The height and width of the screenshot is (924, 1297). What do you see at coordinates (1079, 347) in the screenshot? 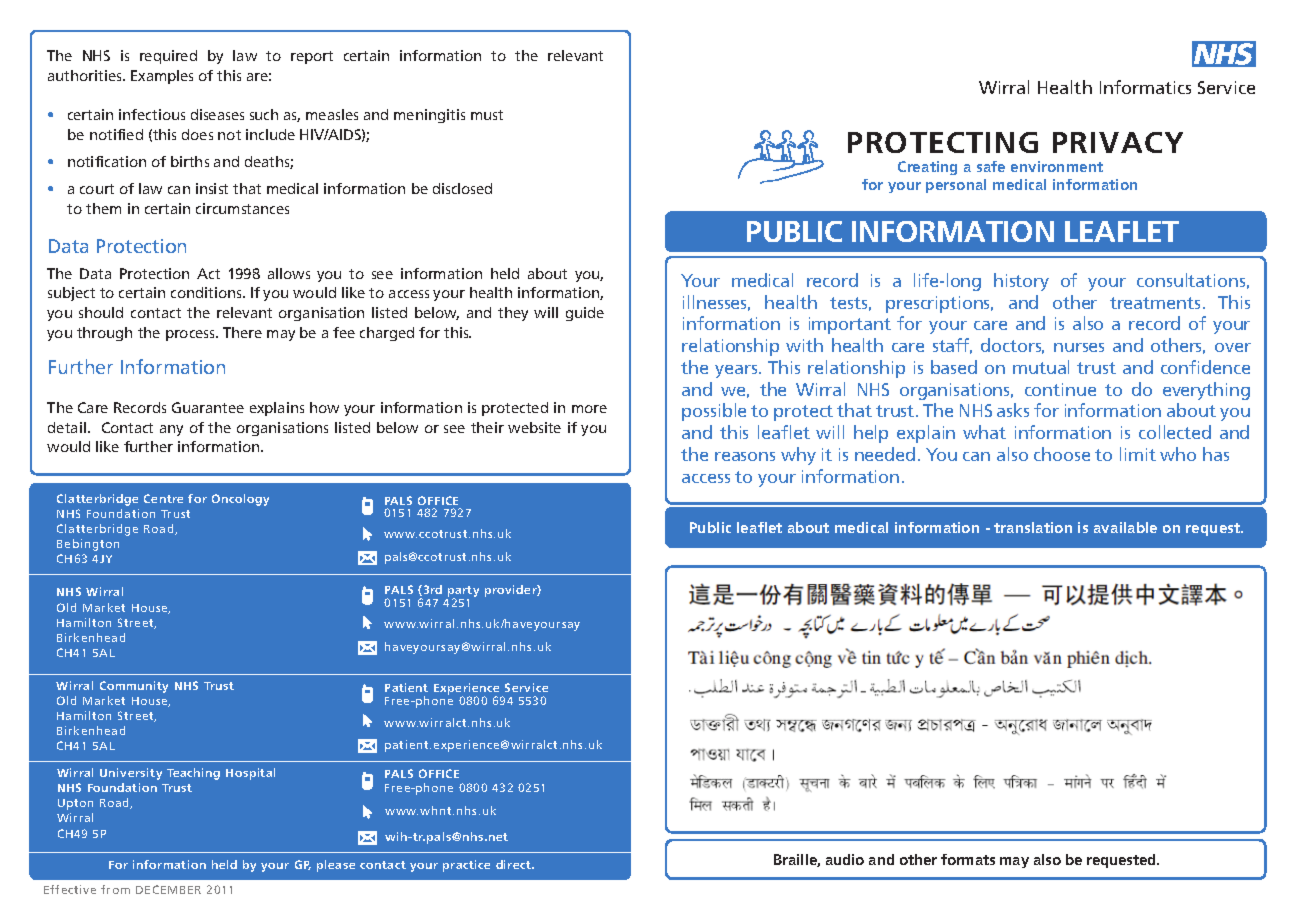
I see `nurses` at bounding box center [1079, 347].
